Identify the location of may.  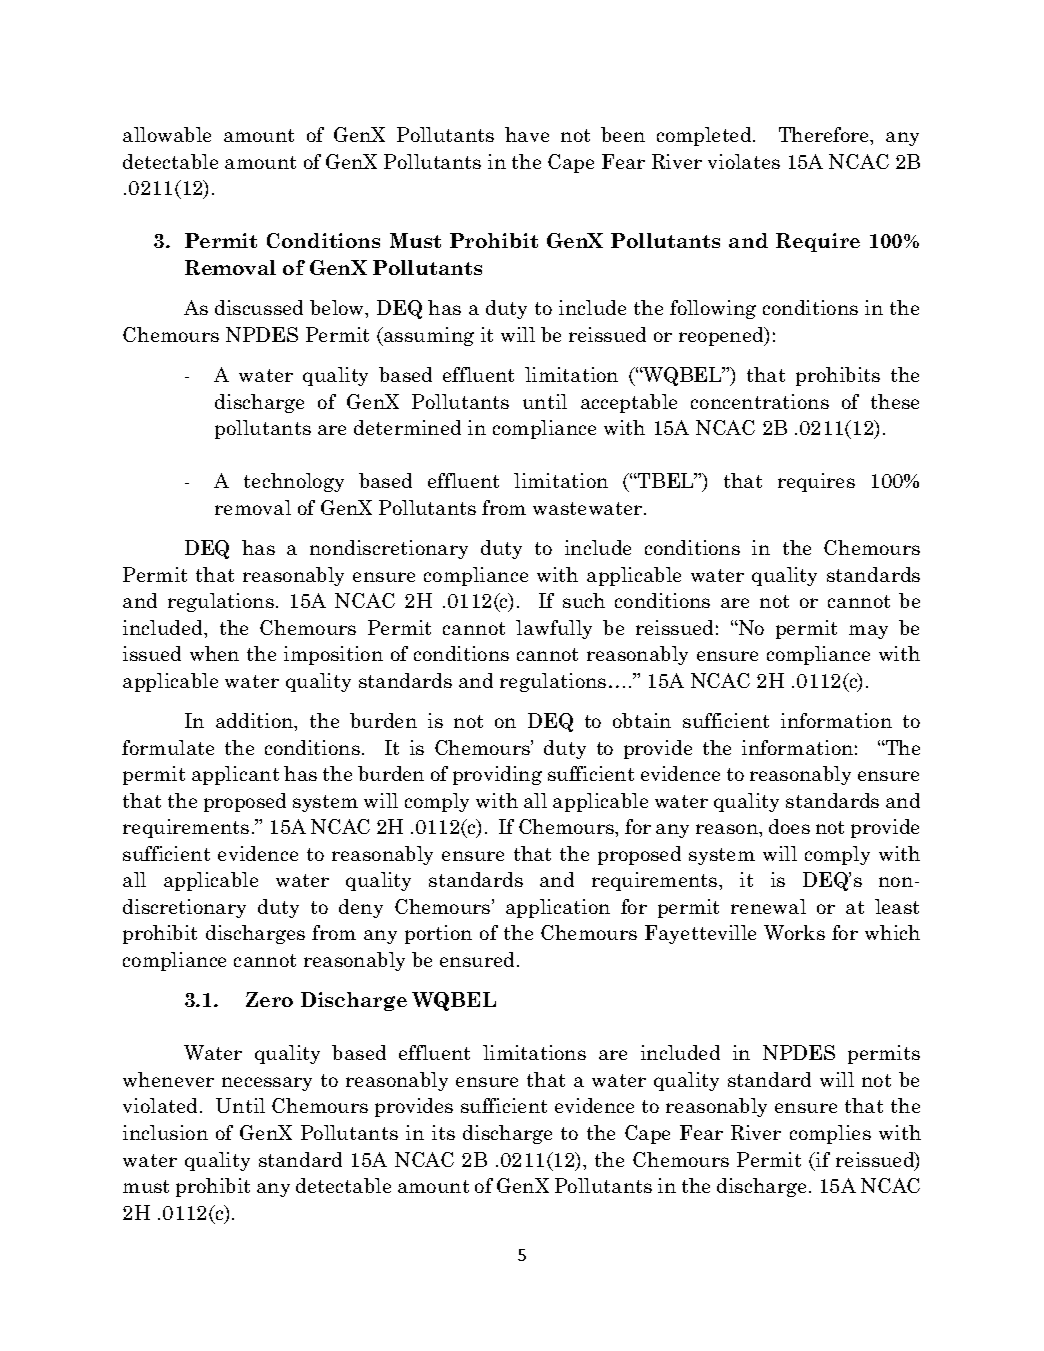
(868, 632).
